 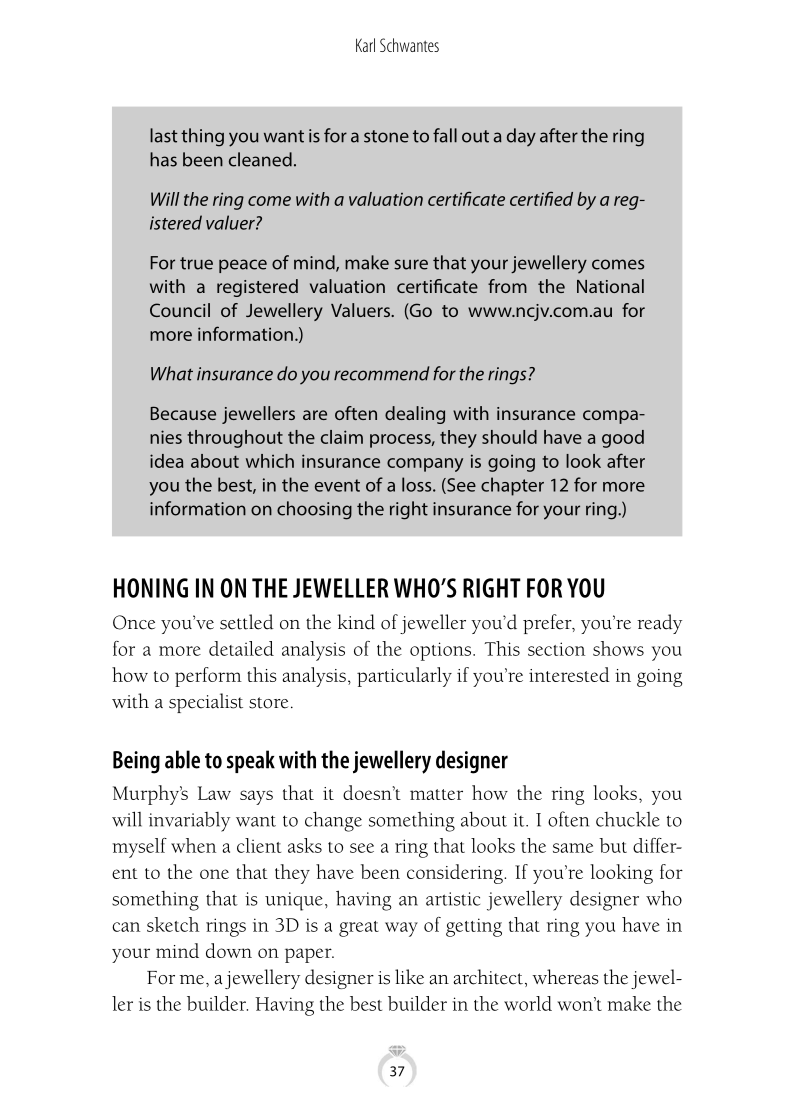 What do you see at coordinates (166, 461) in the document?
I see `idea` at bounding box center [166, 461].
